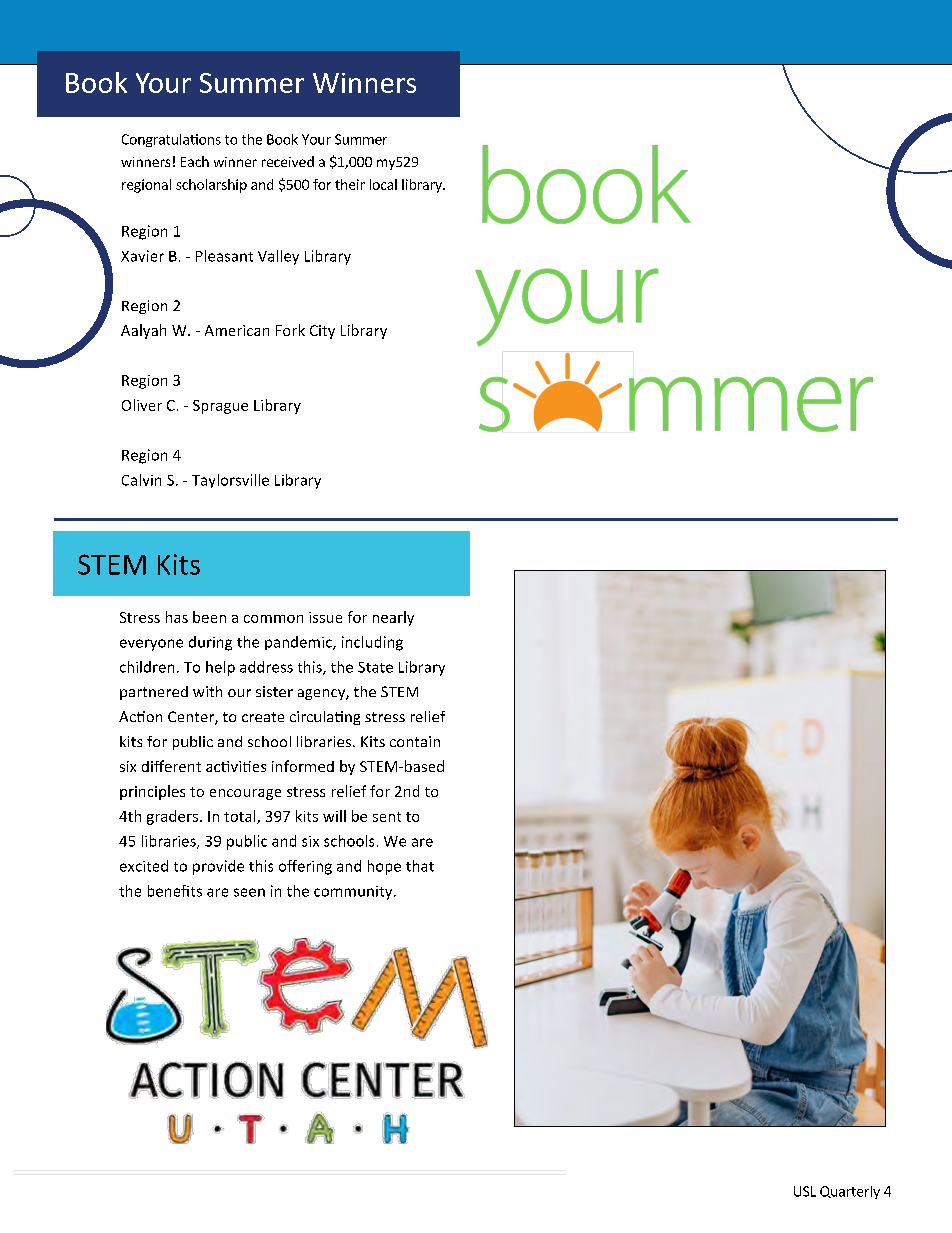 The height and width of the document is (1233, 952). Describe the element at coordinates (372, 643) in the document. I see `including` at that location.
